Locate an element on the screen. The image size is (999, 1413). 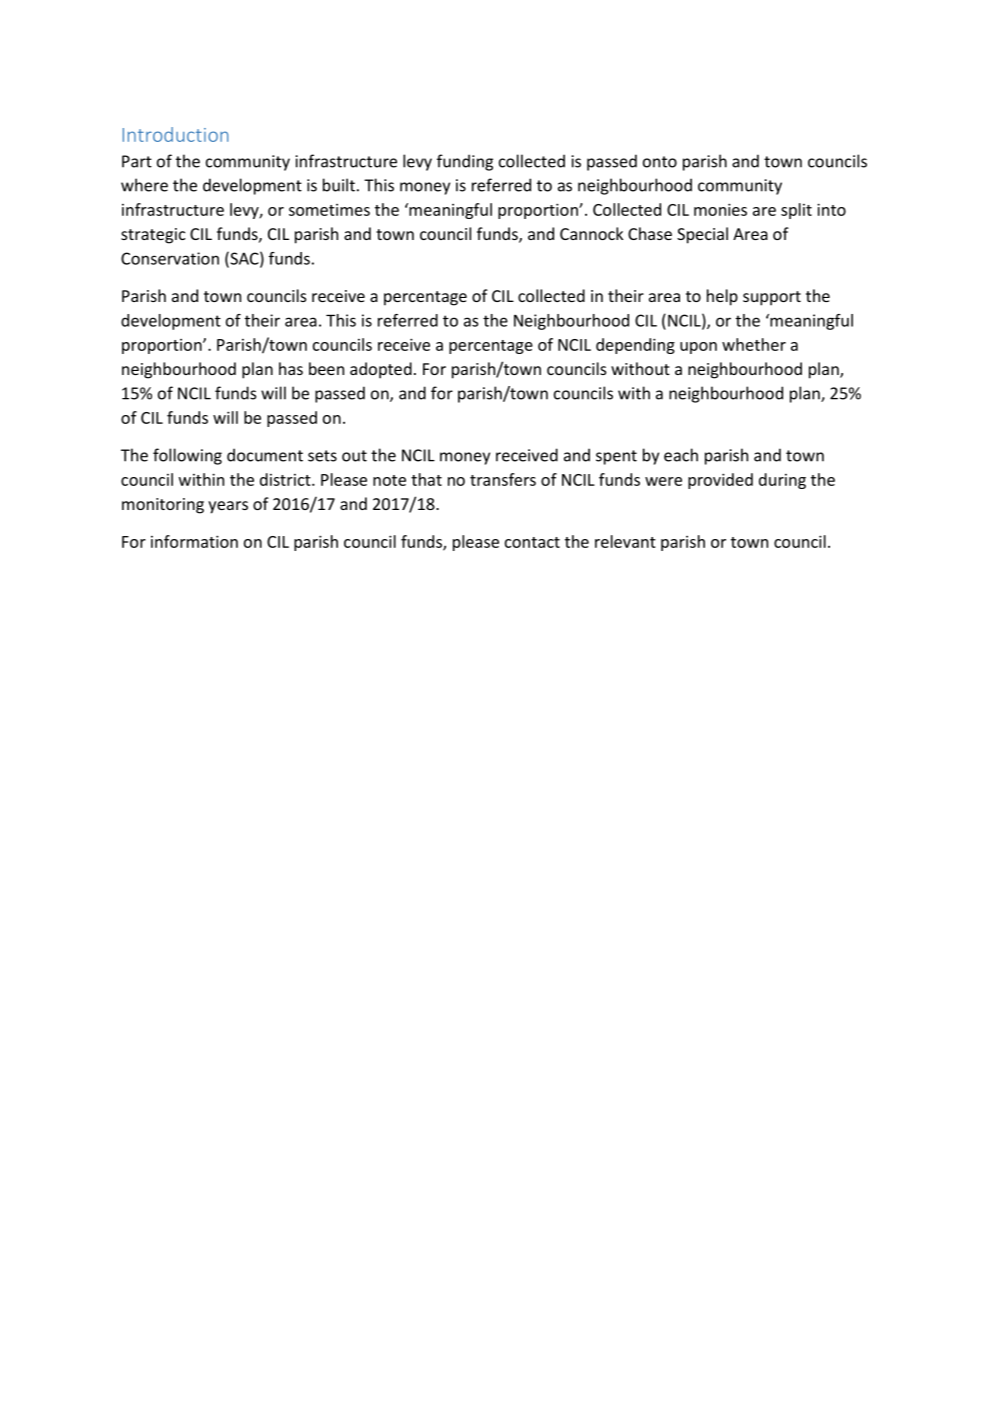
funding is located at coordinates (465, 162).
